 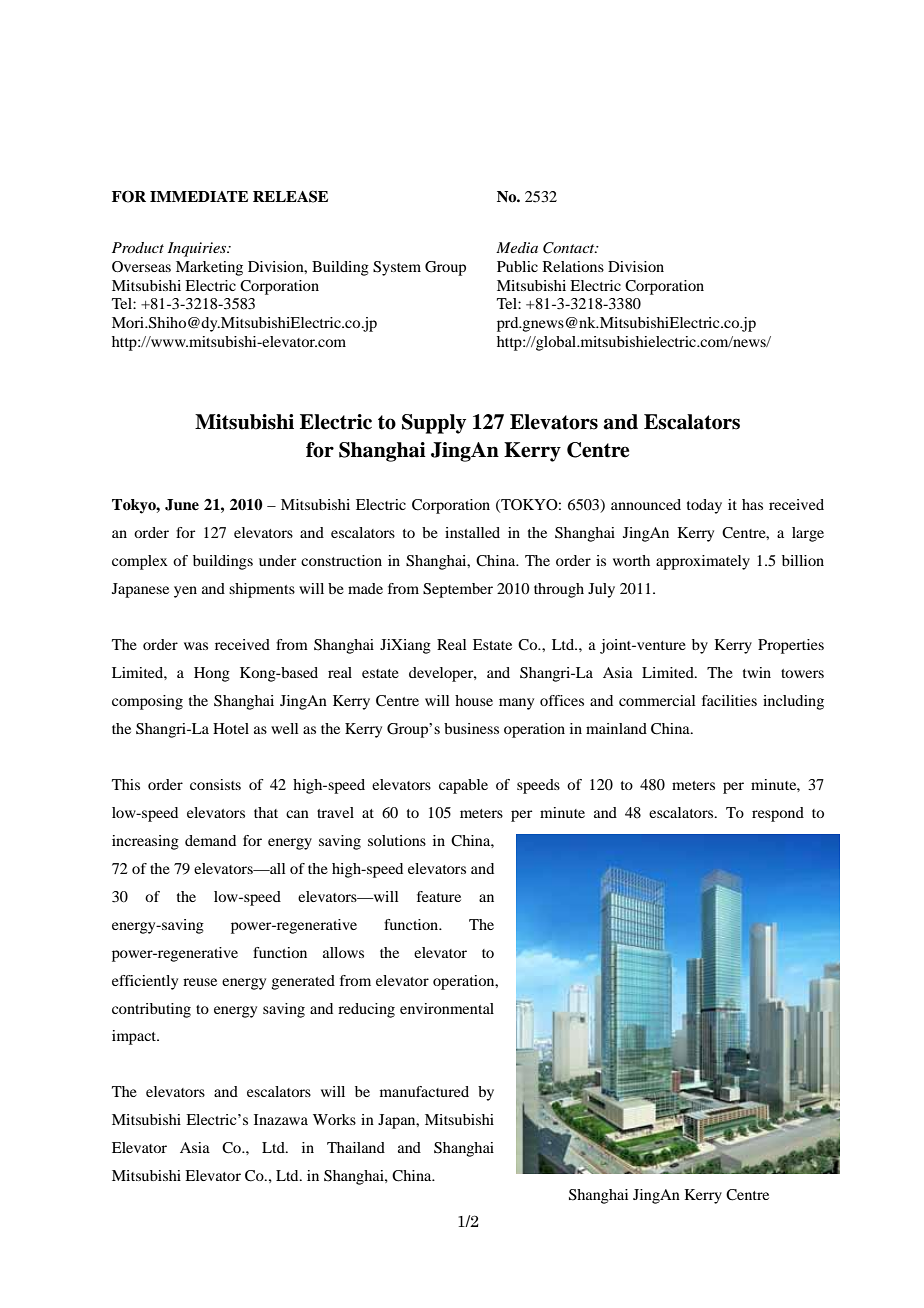 I want to click on Supply, so click(x=434, y=424).
